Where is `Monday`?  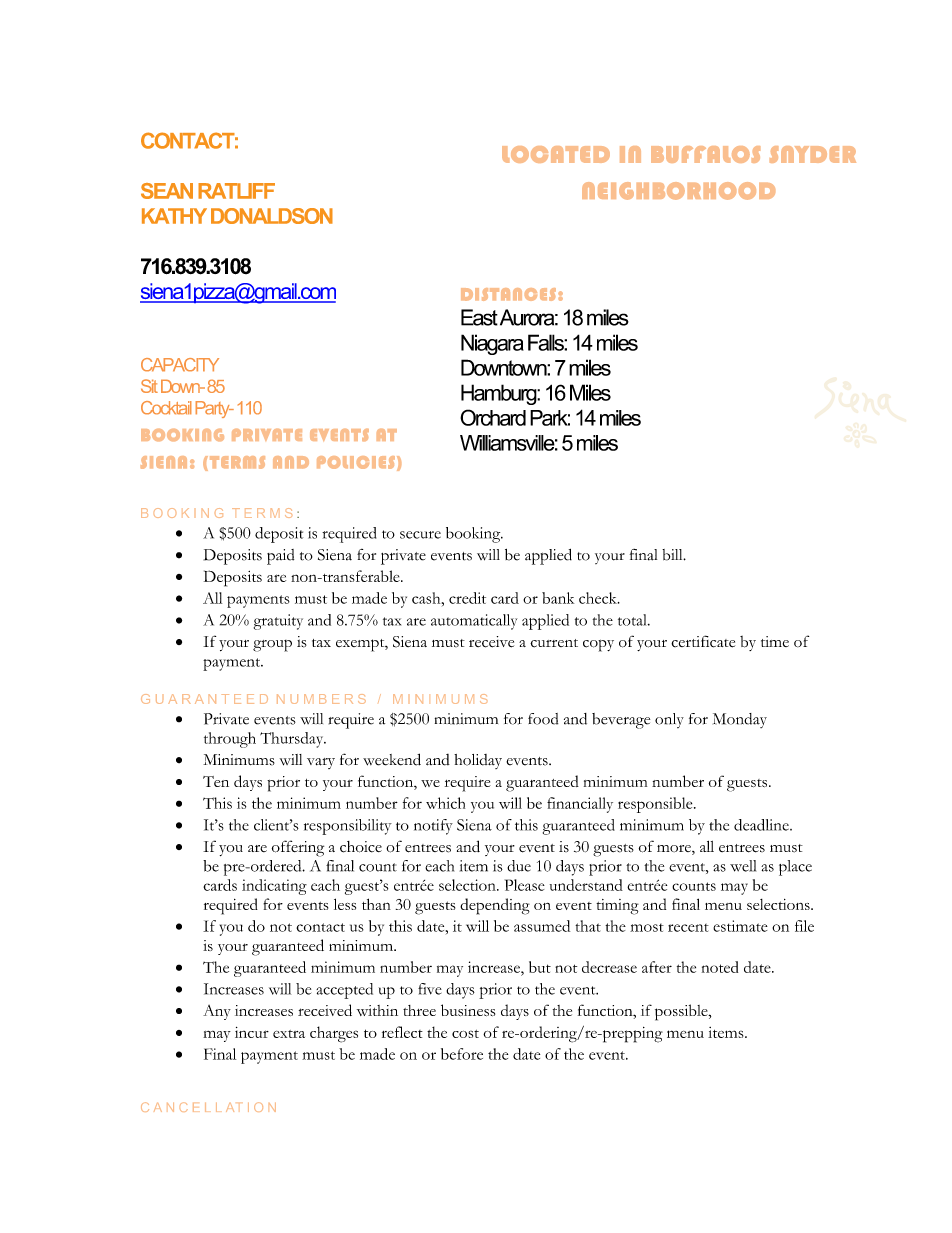 Monday is located at coordinates (740, 720).
